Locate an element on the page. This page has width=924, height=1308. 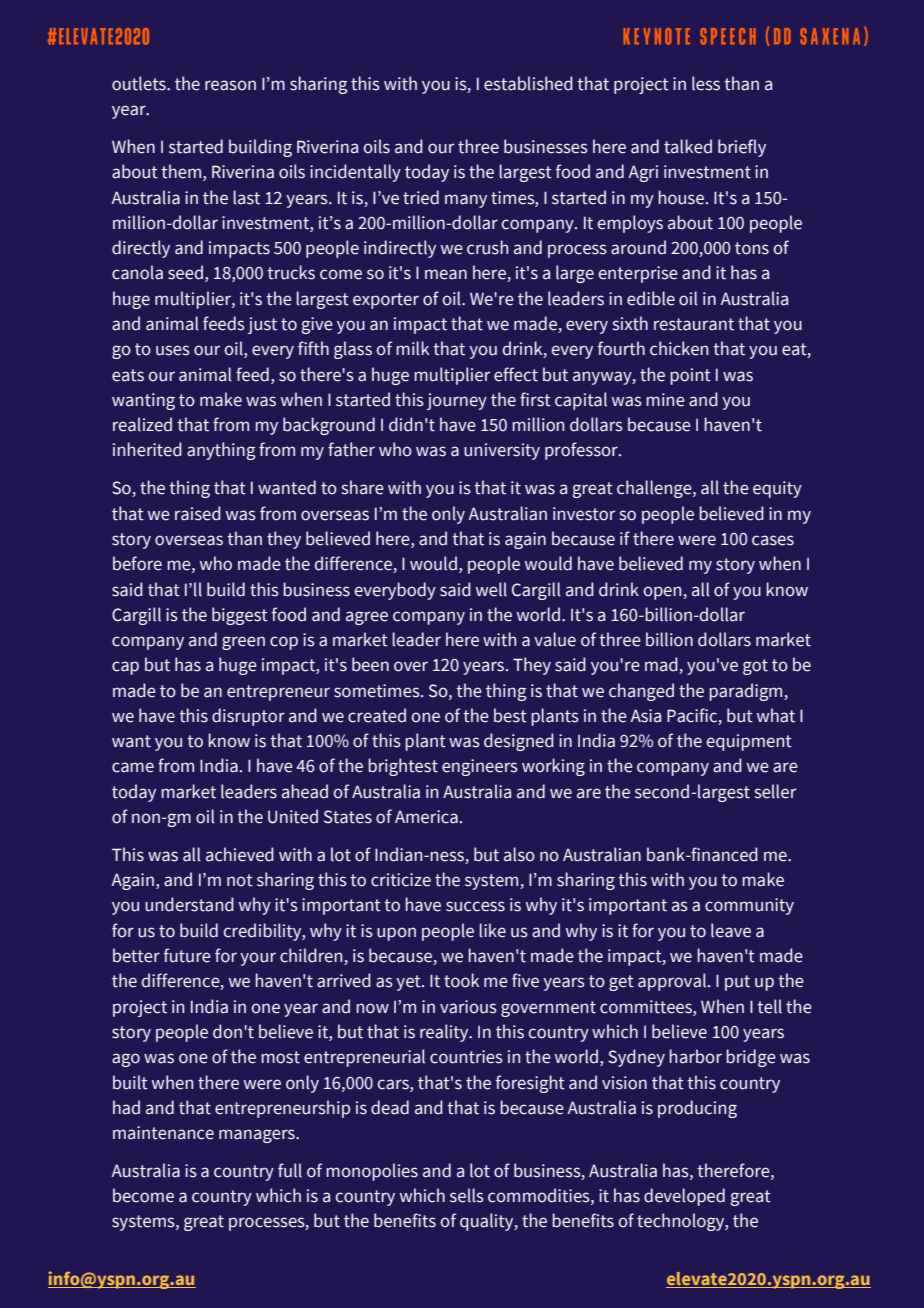
talked is located at coordinates (688, 146).
